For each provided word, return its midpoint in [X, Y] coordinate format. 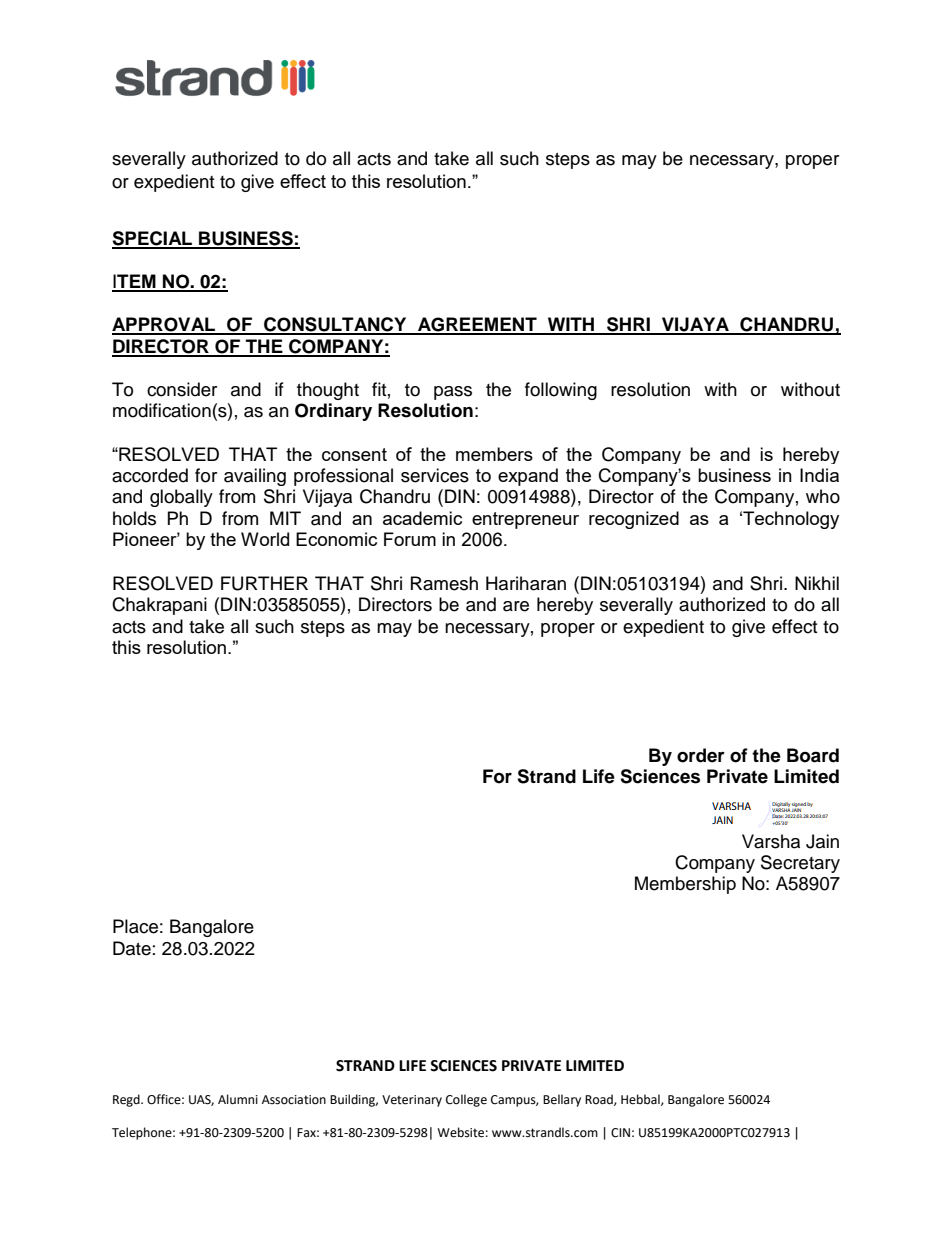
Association [294, 1100]
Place [135, 926]
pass [453, 393]
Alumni [238, 1099]
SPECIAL [153, 239]
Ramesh [444, 583]
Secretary [800, 864]
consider [182, 389]
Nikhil [817, 583]
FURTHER [264, 583]
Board [813, 755]
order [701, 755]
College [466, 1100]
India [819, 475]
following [561, 391]
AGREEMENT [477, 325]
